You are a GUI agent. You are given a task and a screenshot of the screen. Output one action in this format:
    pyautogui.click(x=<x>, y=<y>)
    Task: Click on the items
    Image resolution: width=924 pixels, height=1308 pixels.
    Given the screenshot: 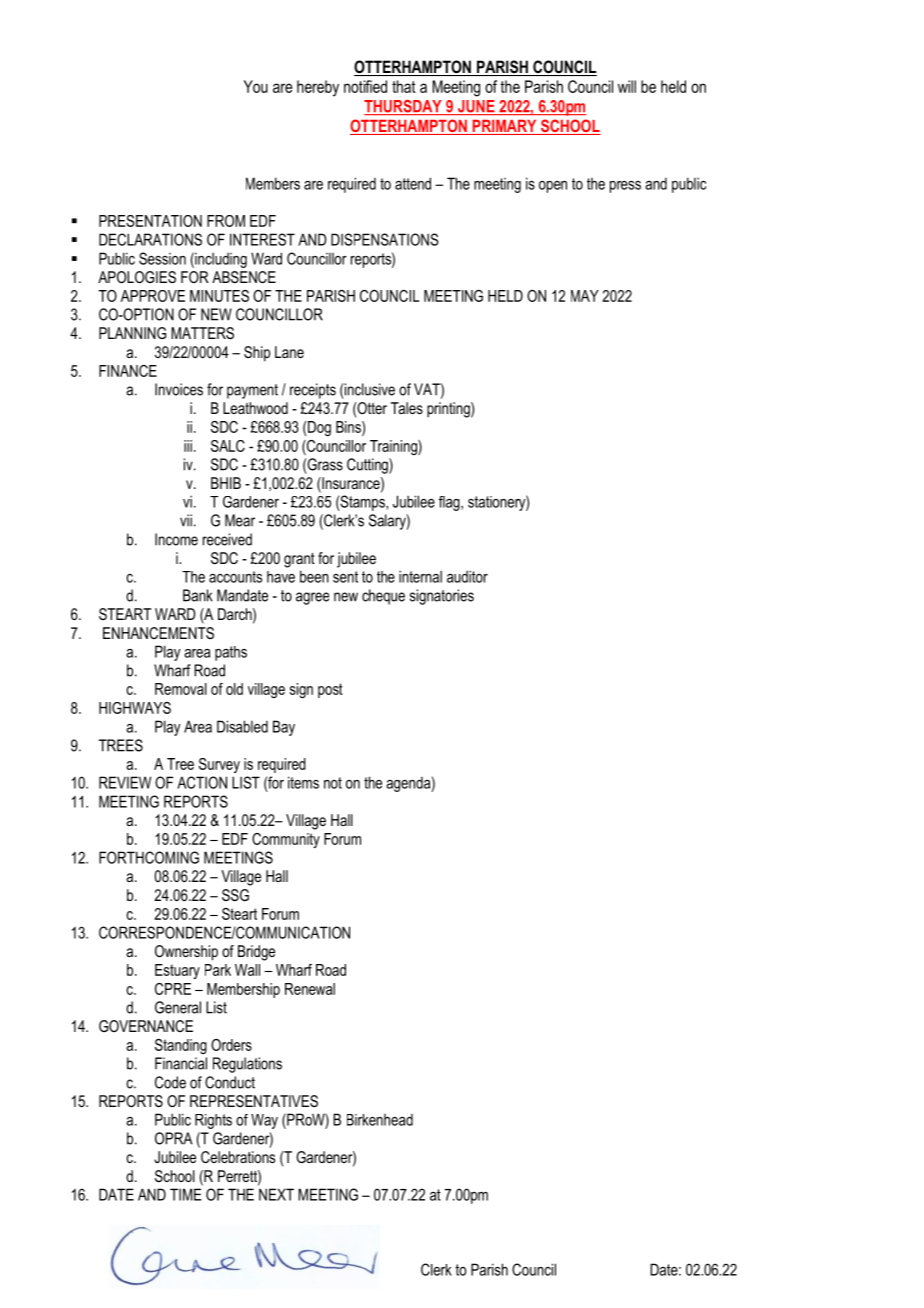 What is the action you would take?
    pyautogui.click(x=303, y=782)
